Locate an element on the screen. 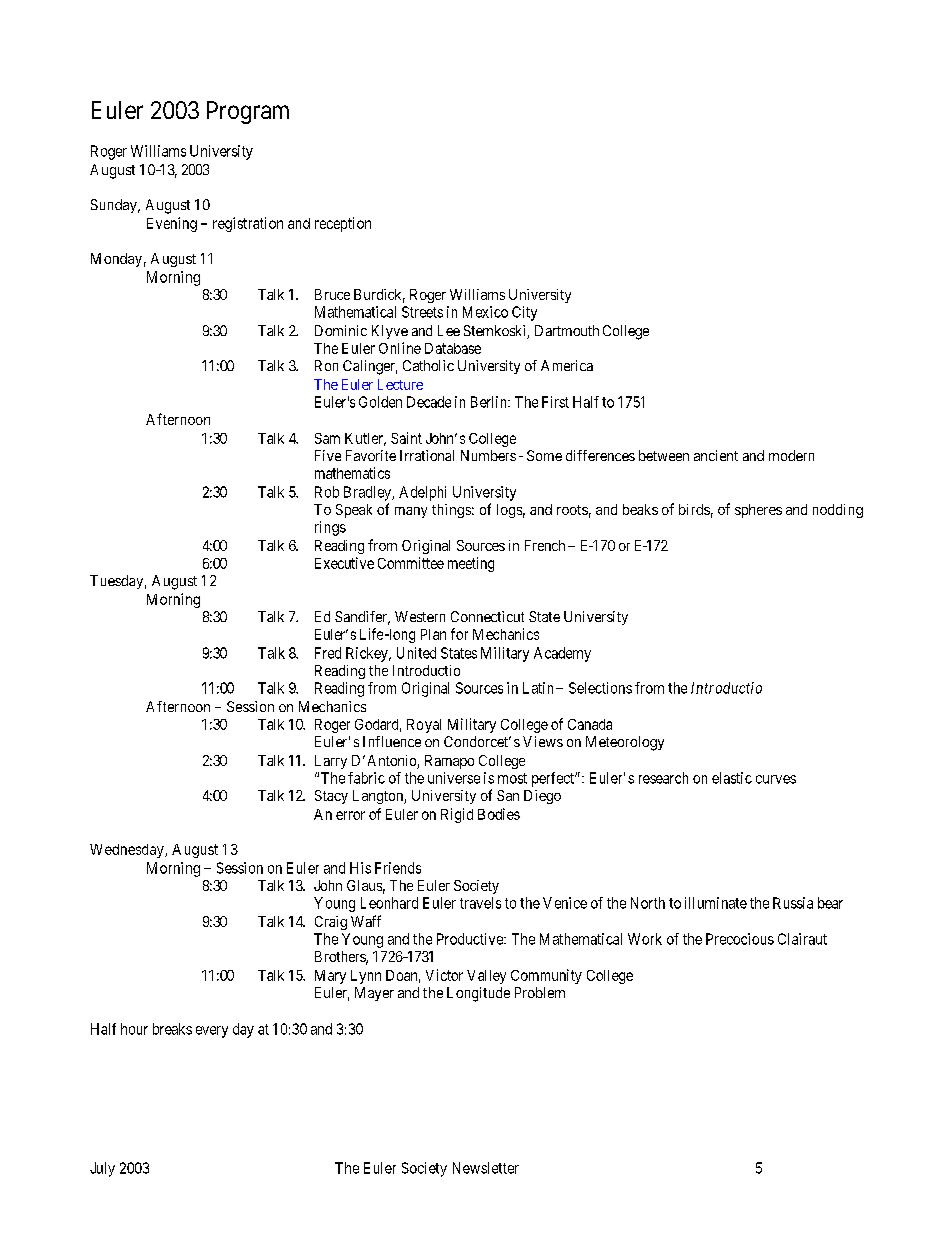 The height and width of the screenshot is (1233, 952). elastic is located at coordinates (732, 778).
